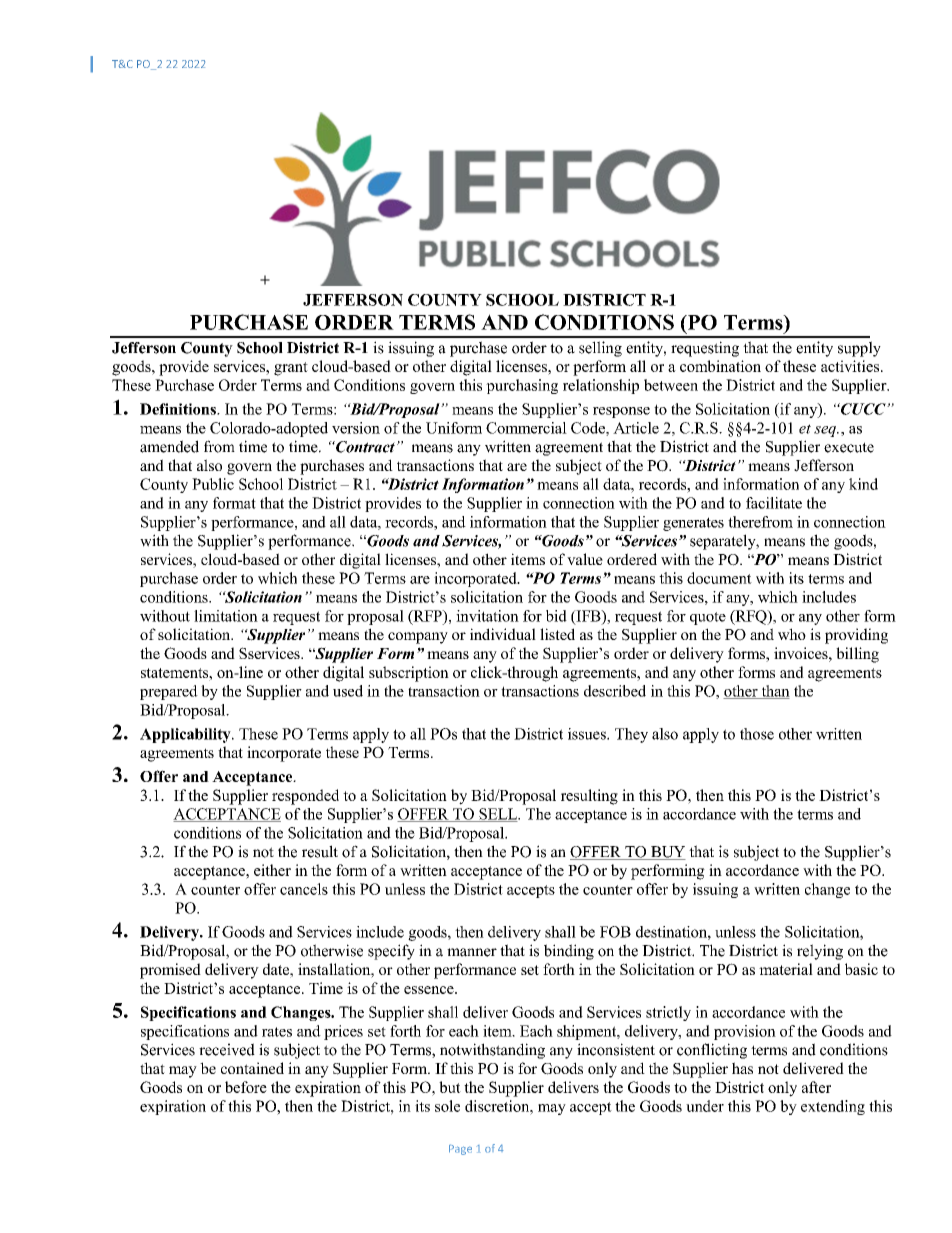  What do you see at coordinates (291, 369) in the page?
I see `grant` at bounding box center [291, 369].
